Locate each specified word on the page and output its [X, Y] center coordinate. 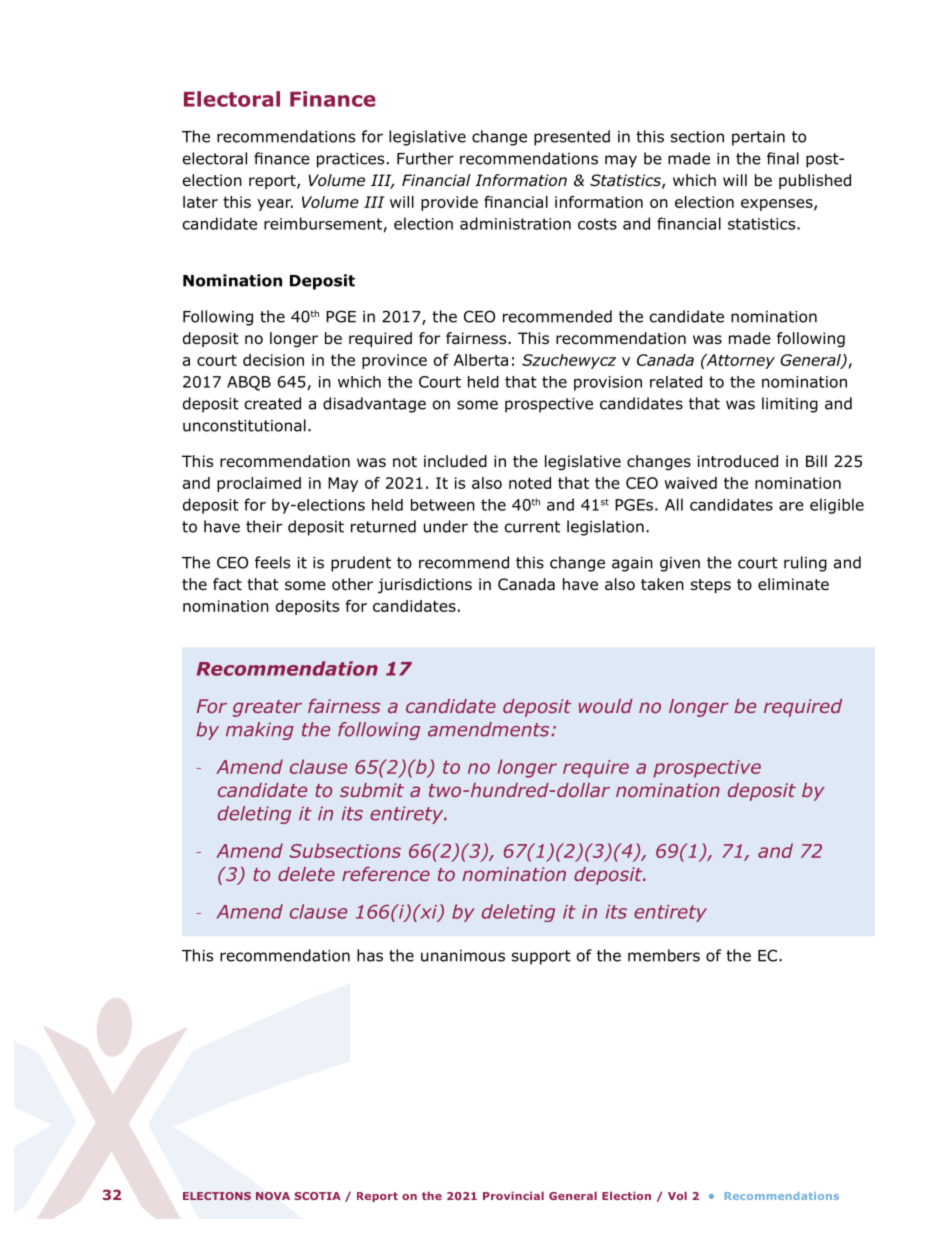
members [664, 955]
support [541, 957]
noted [530, 483]
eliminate [793, 584]
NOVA [273, 1196]
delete [306, 874]
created [273, 403]
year [275, 205]
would [606, 706]
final [783, 158]
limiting [790, 405]
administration [515, 223]
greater [267, 708]
